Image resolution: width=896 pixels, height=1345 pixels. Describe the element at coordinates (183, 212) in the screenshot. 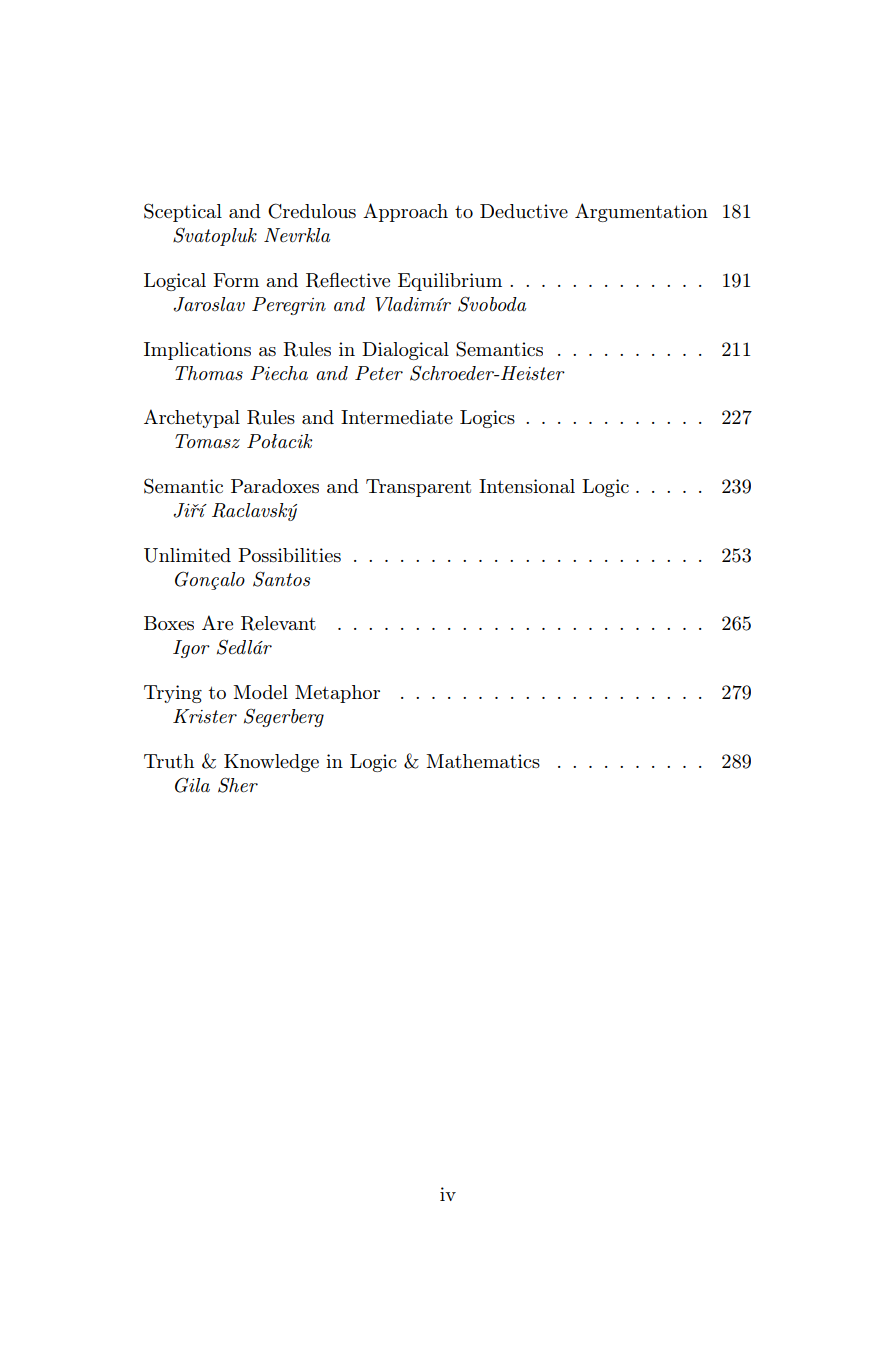

I see `Sceptical` at that location.
